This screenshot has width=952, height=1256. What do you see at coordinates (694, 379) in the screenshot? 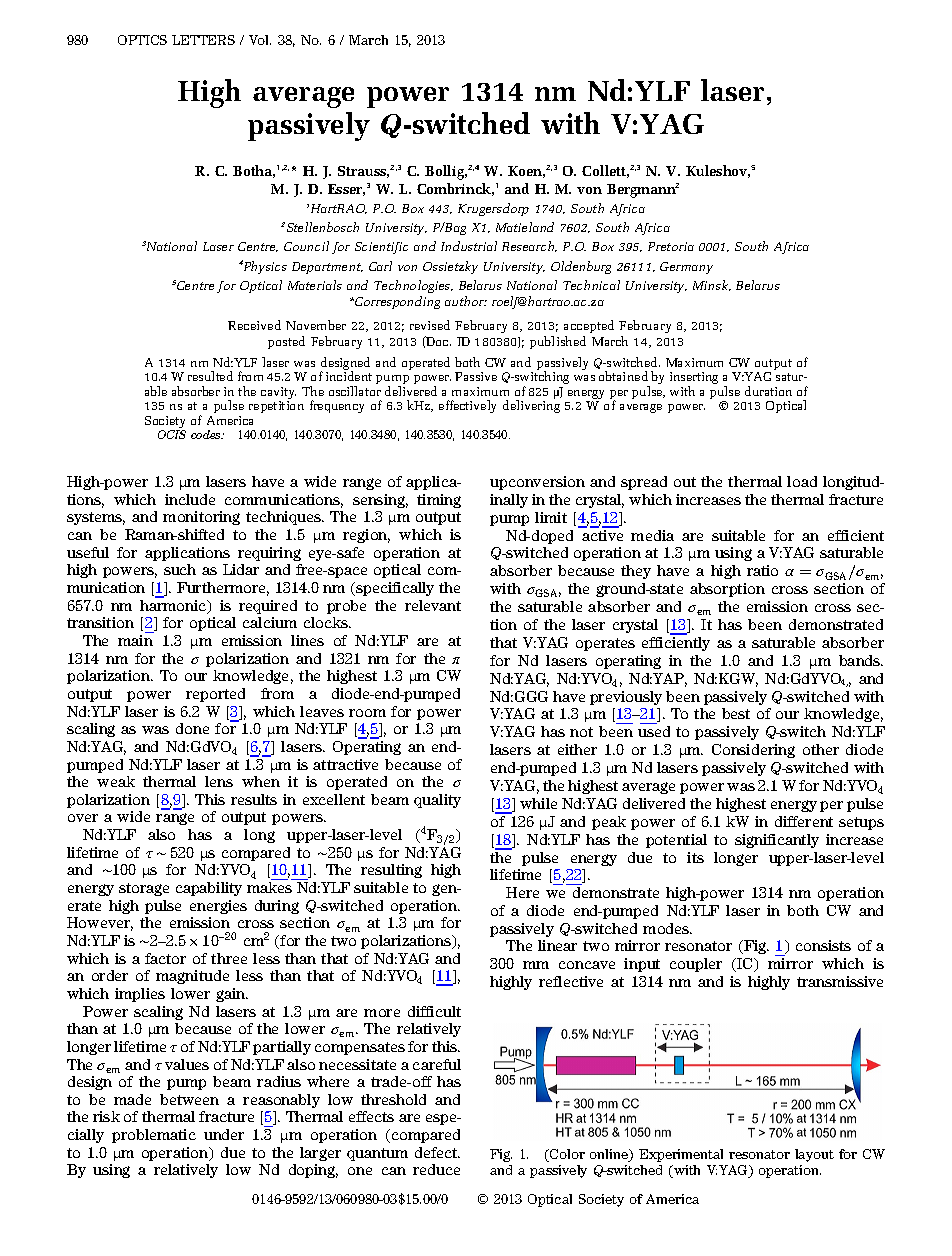
I see `inserting` at bounding box center [694, 379].
